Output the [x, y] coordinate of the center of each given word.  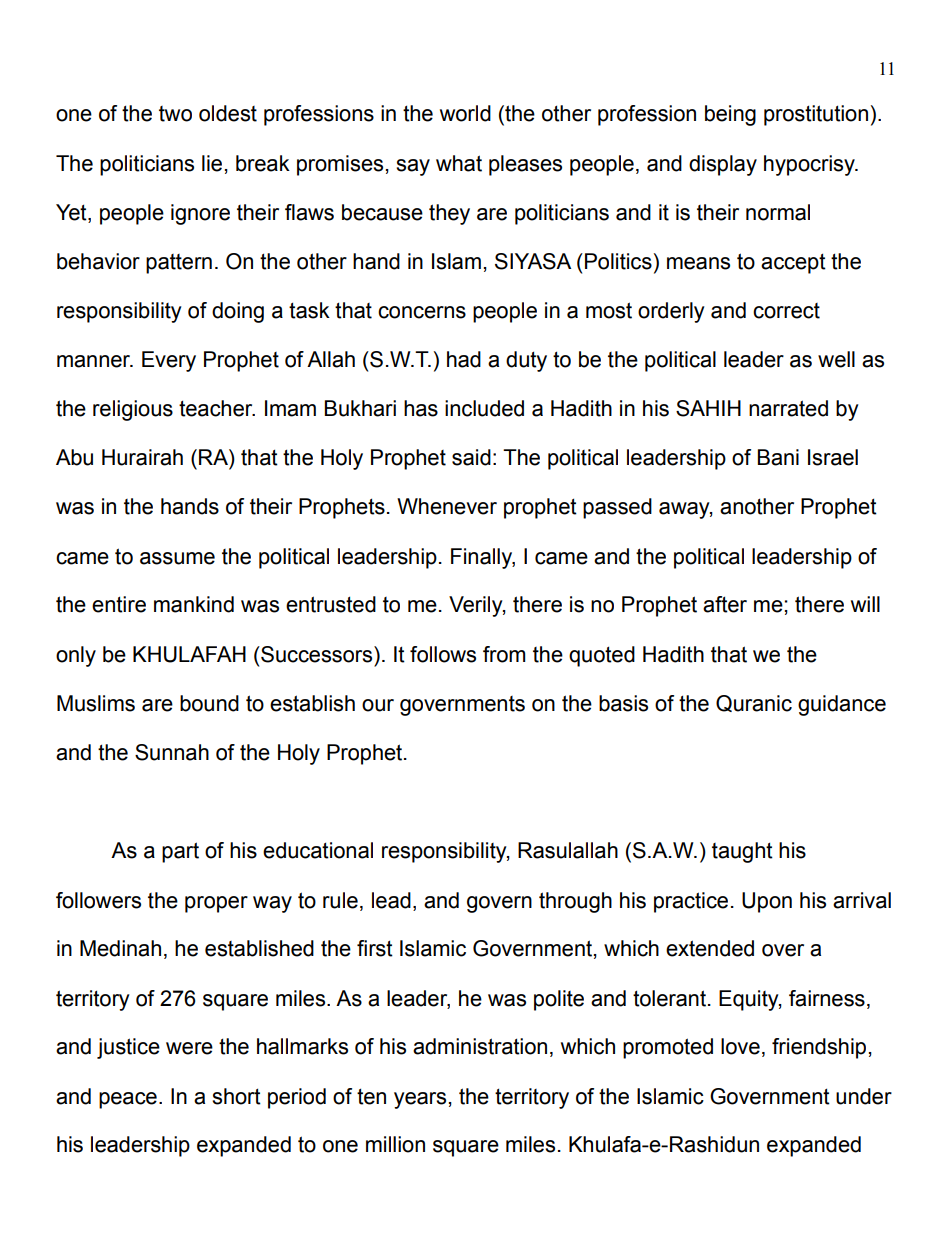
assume [177, 558]
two [175, 114]
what [459, 163]
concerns [422, 312]
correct [786, 311]
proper [216, 904]
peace [128, 1100]
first [375, 948]
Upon [767, 902]
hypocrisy [810, 165]
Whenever [447, 506]
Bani [778, 457]
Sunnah [172, 752]
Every [169, 361]
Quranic [754, 703]
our [378, 705]
